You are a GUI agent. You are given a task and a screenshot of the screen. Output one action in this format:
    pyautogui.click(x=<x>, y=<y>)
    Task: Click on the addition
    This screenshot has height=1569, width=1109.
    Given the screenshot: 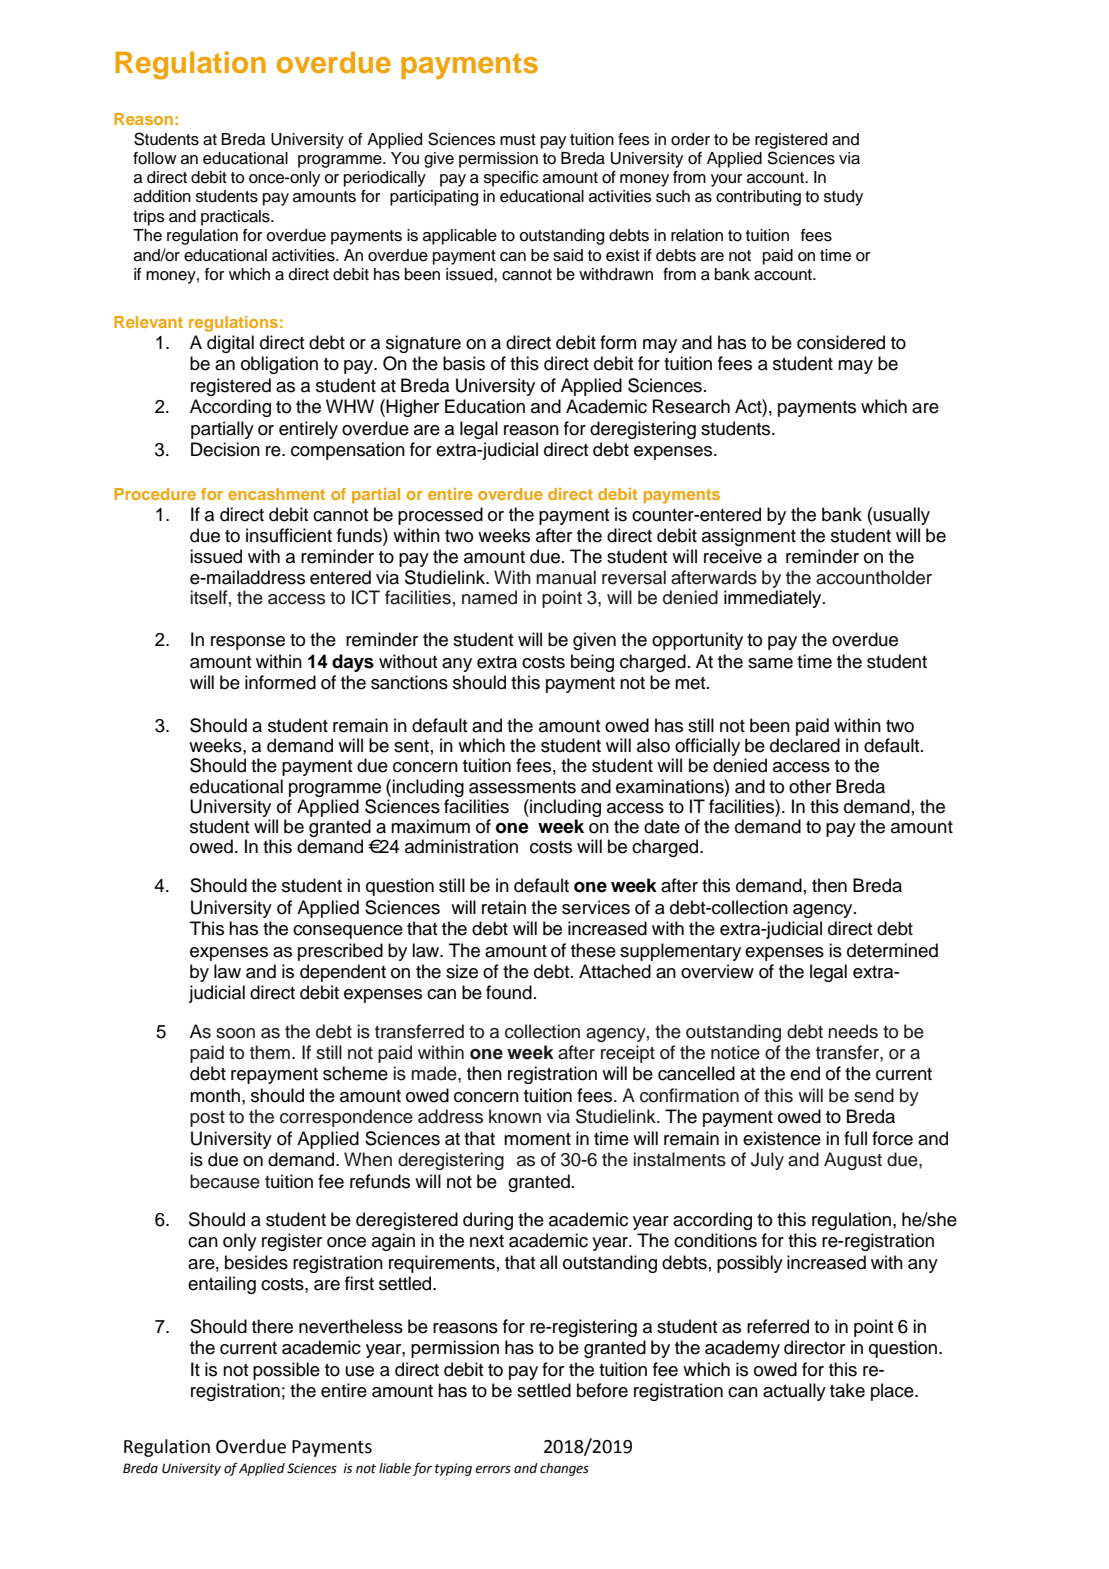 What is the action you would take?
    pyautogui.click(x=162, y=196)
